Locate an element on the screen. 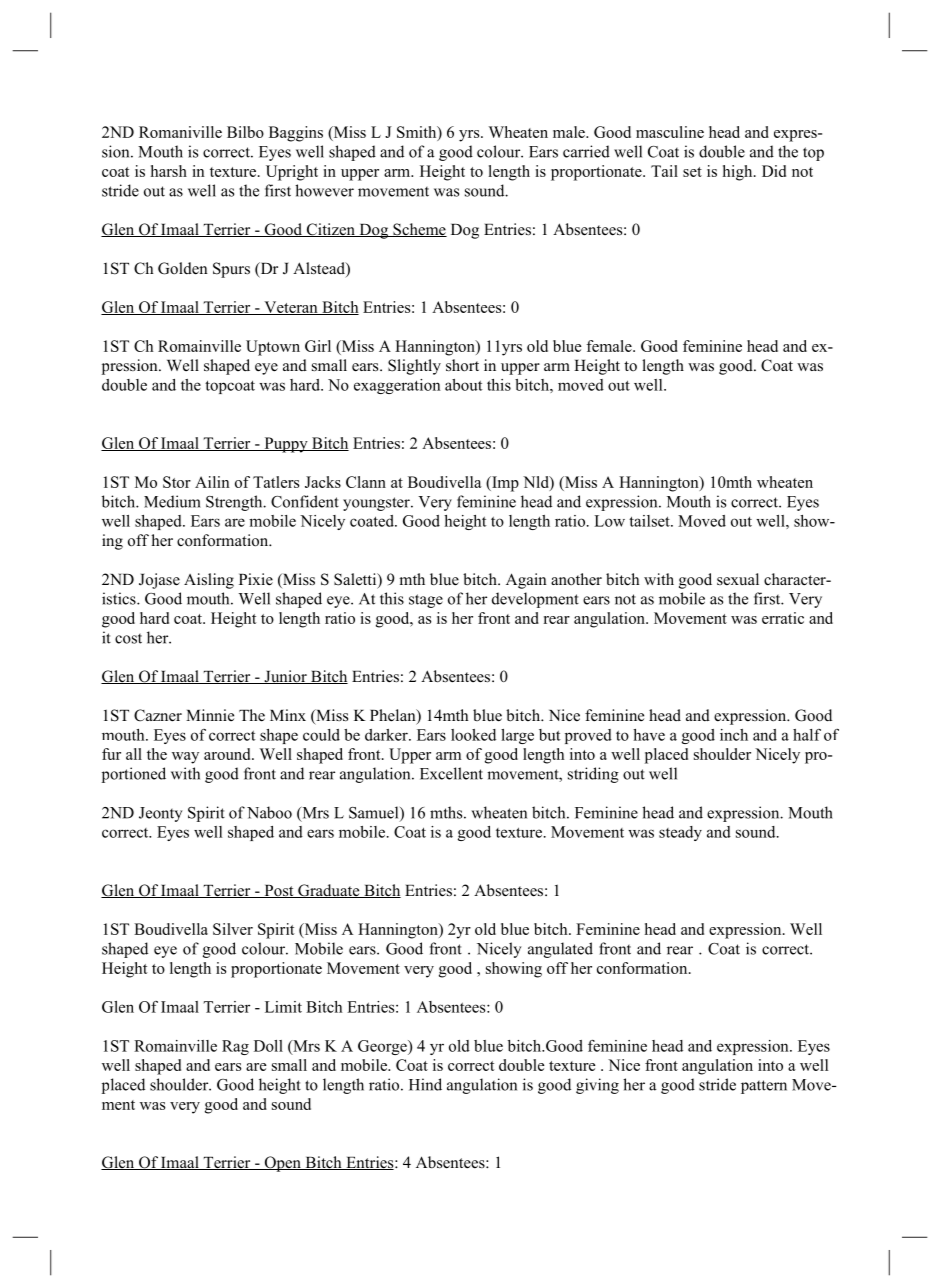  harsh is located at coordinates (169, 171).
